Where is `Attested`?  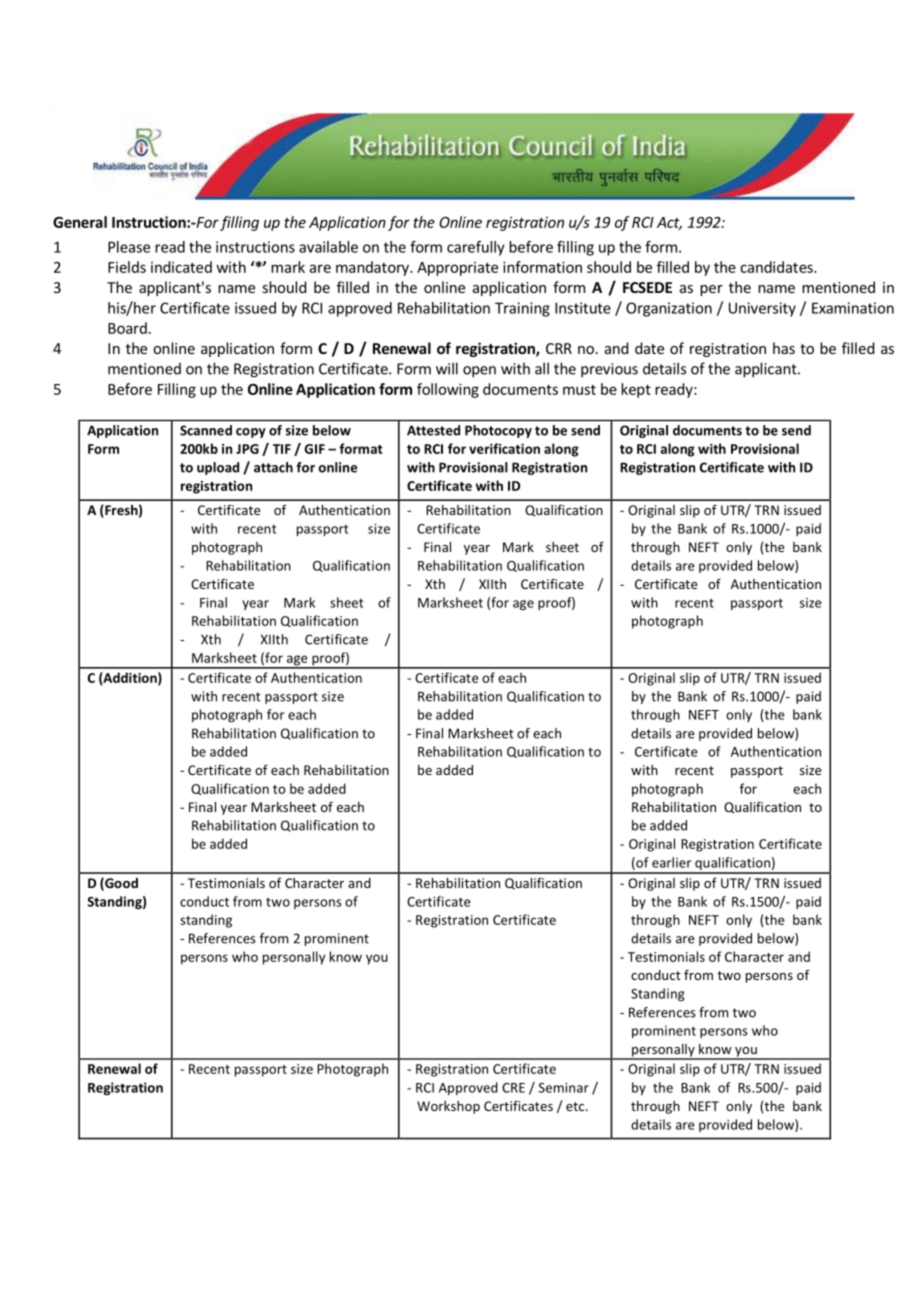 Attested is located at coordinates (433, 430).
